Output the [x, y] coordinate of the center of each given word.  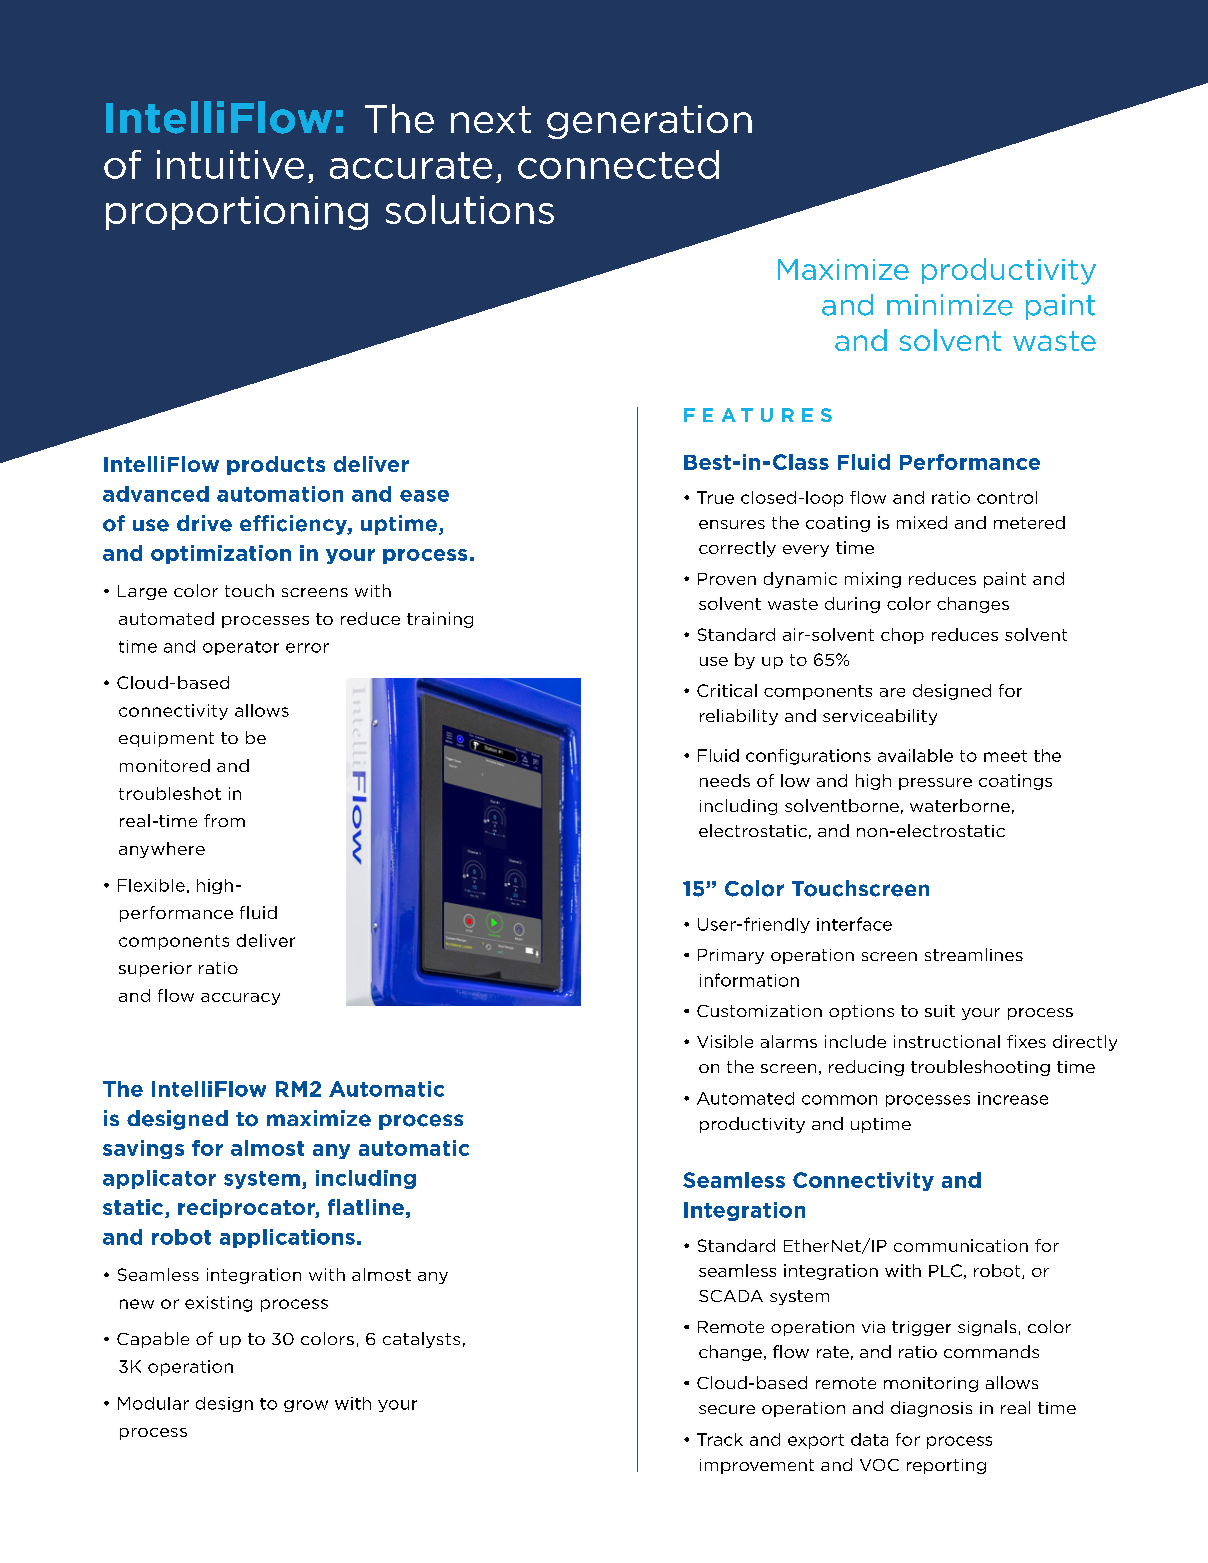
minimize [950, 305]
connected [618, 164]
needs [725, 780]
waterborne [960, 805]
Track [720, 1439]
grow [306, 1406]
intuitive [230, 164]
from [224, 820]
